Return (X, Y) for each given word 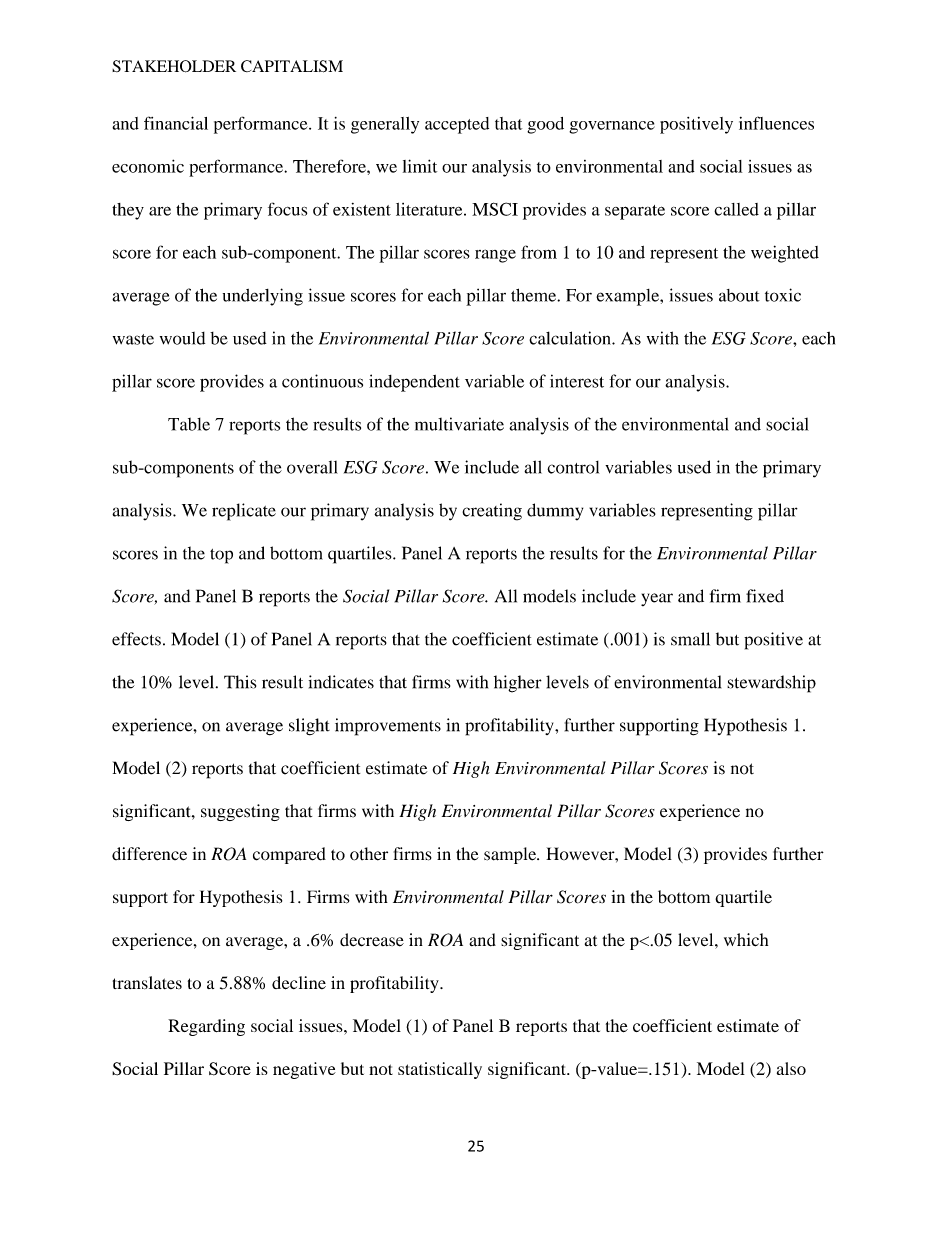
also (791, 1068)
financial (176, 123)
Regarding (206, 1027)
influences (776, 123)
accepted (457, 125)
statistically (440, 1070)
